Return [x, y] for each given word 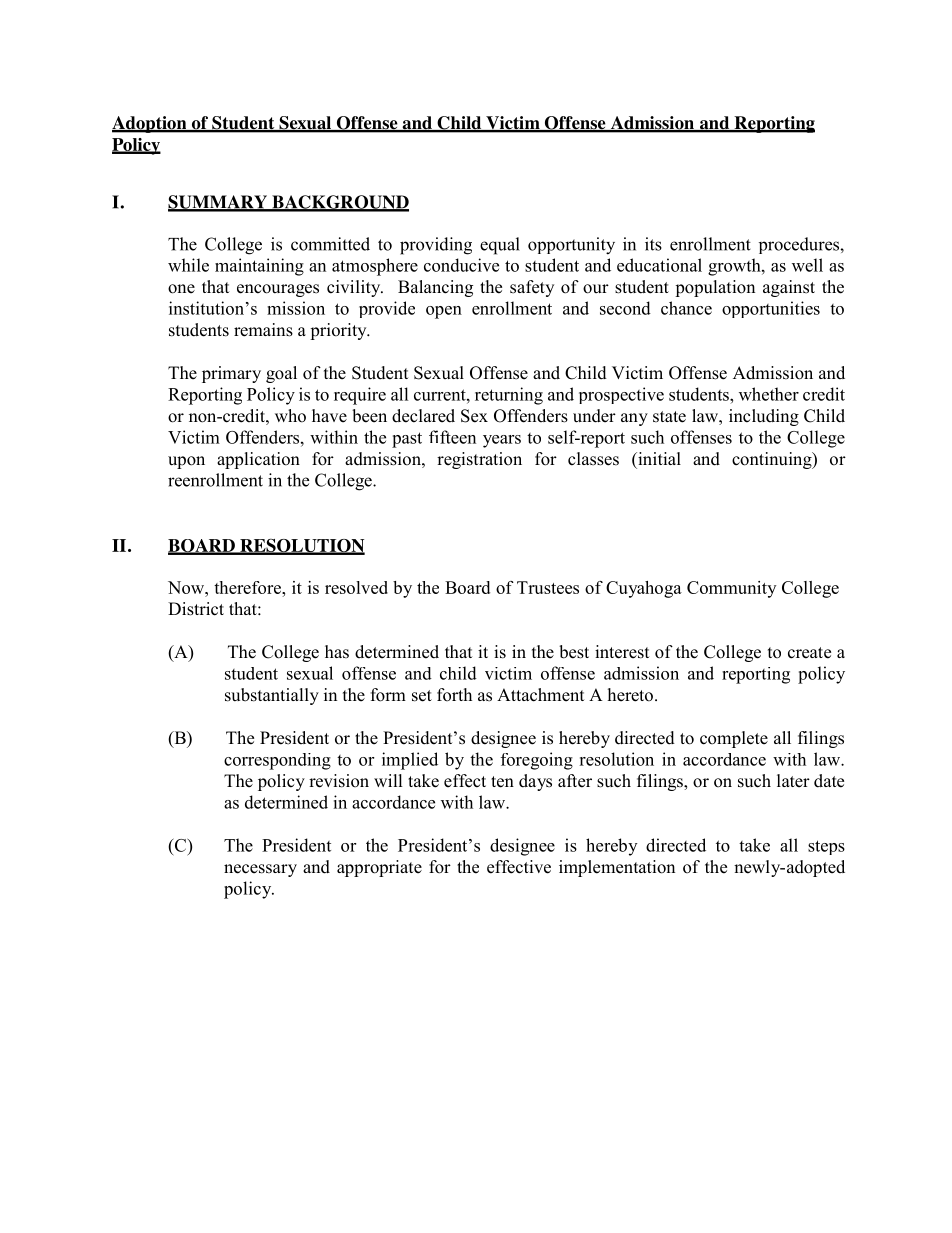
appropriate [379, 868]
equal [500, 246]
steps [826, 847]
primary [231, 374]
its [653, 244]
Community [731, 589]
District [196, 609]
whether [769, 394]
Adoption [150, 124]
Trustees [548, 587]
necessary [260, 870]
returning [509, 396]
